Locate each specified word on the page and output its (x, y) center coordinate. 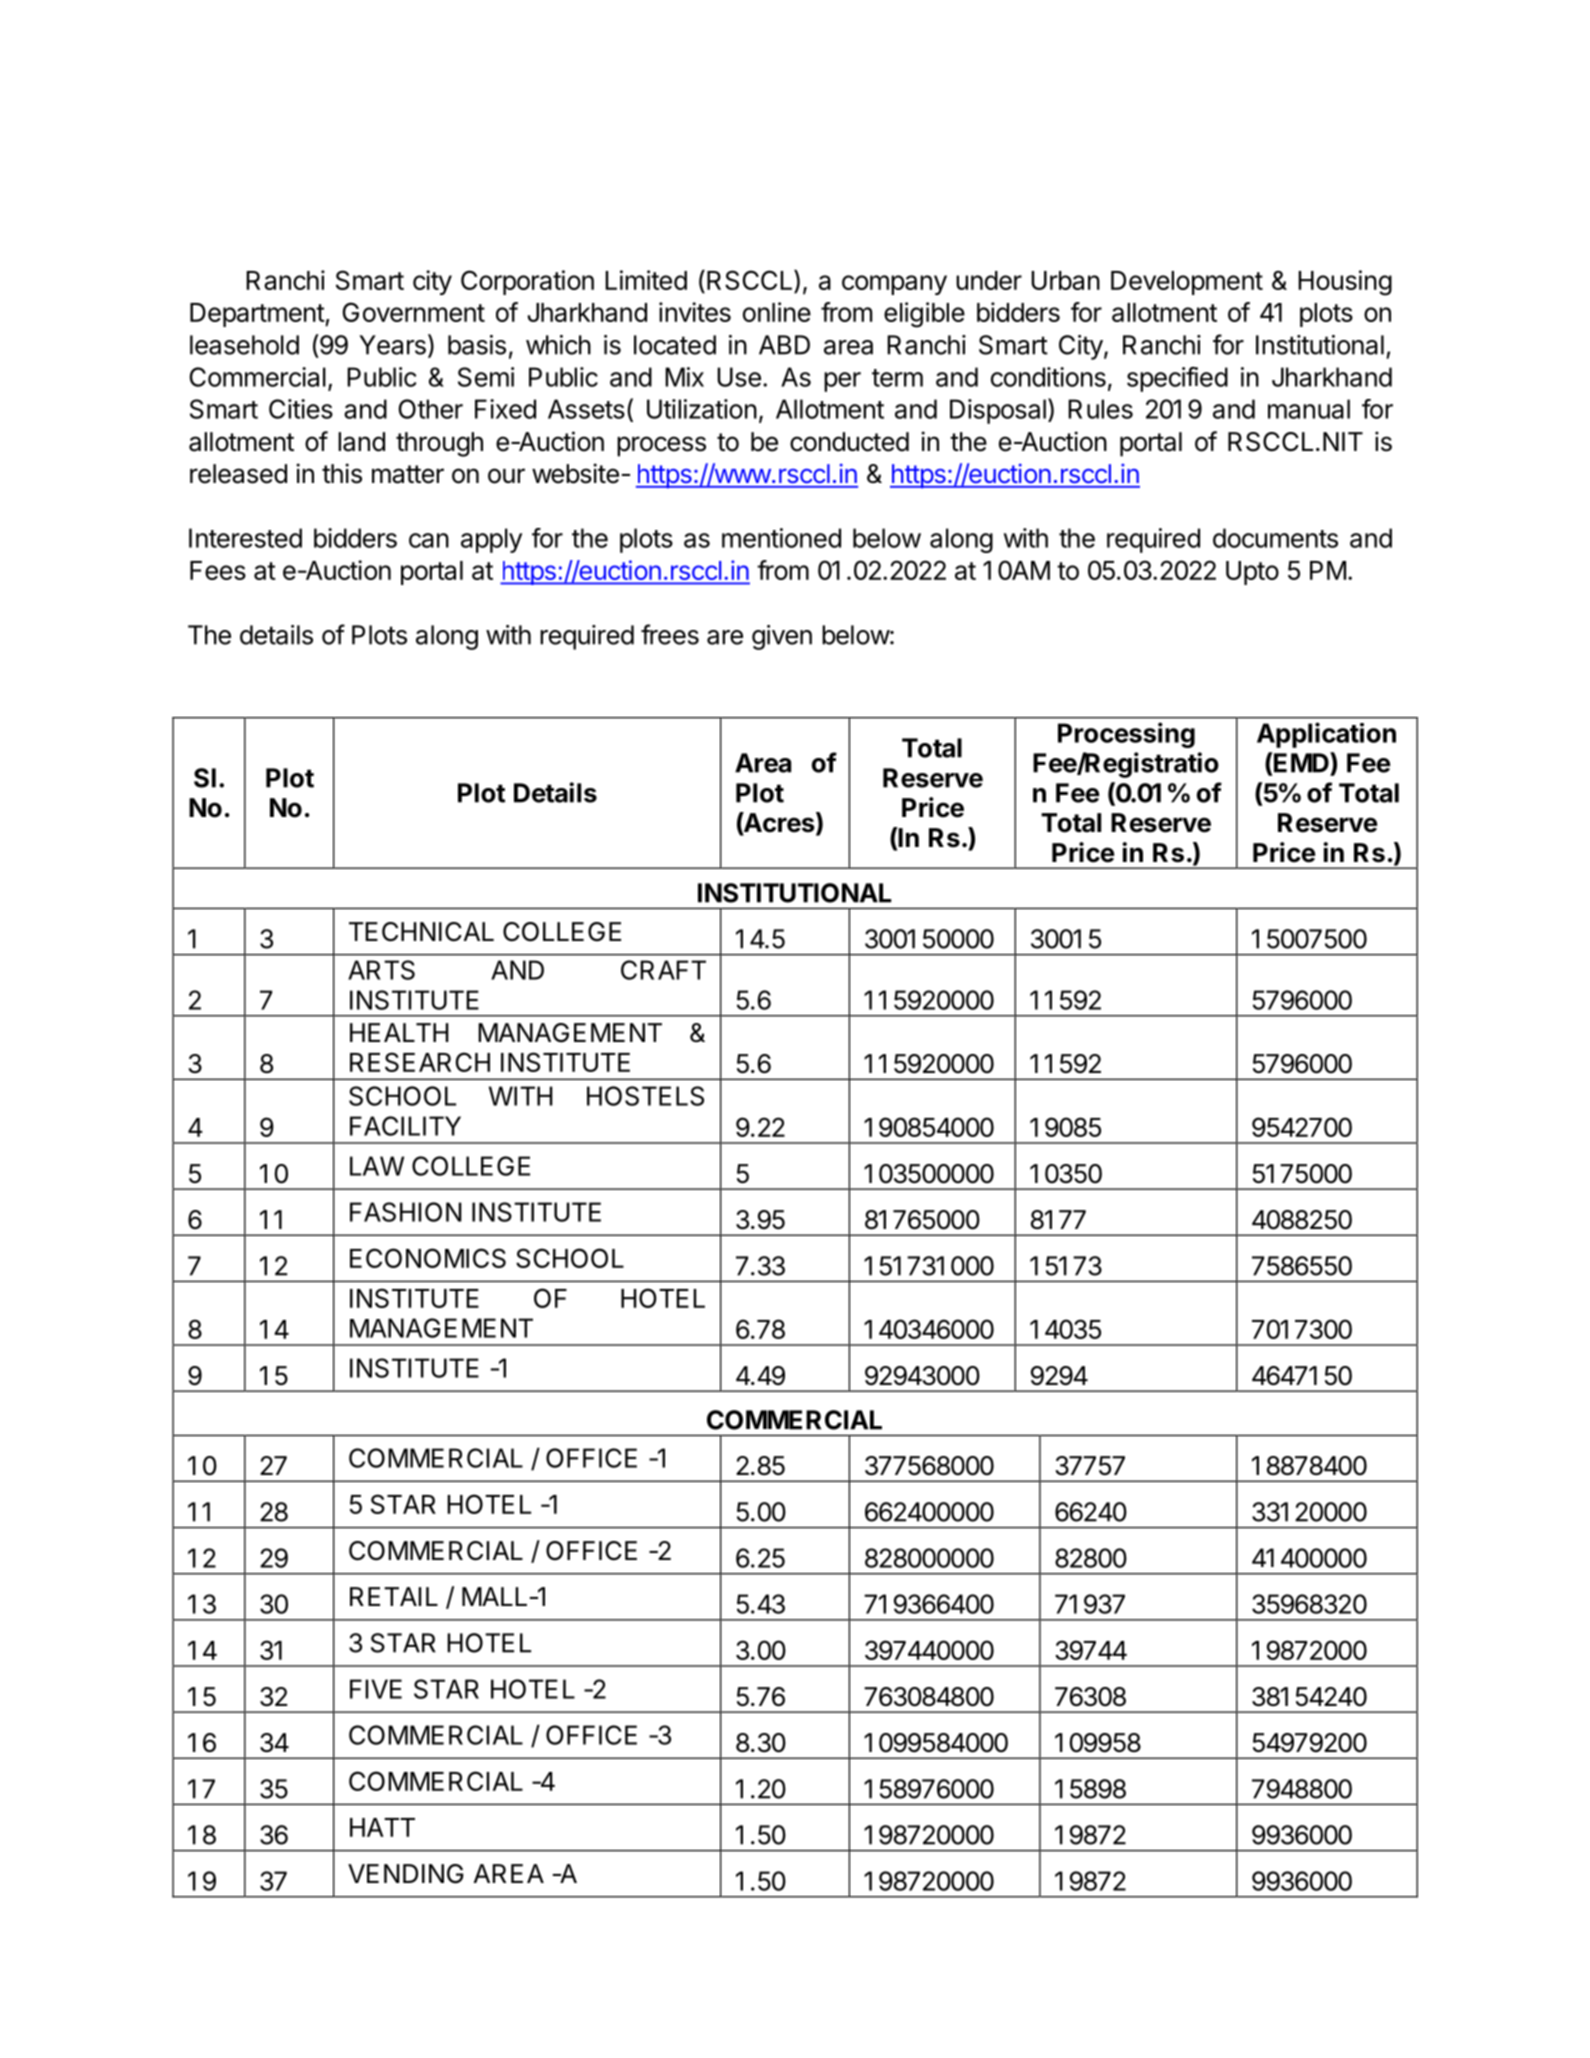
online (777, 312)
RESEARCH (420, 1062)
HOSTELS (645, 1096)
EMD (1301, 762)
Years (392, 345)
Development (1187, 283)
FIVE (376, 1689)
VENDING (405, 1874)
